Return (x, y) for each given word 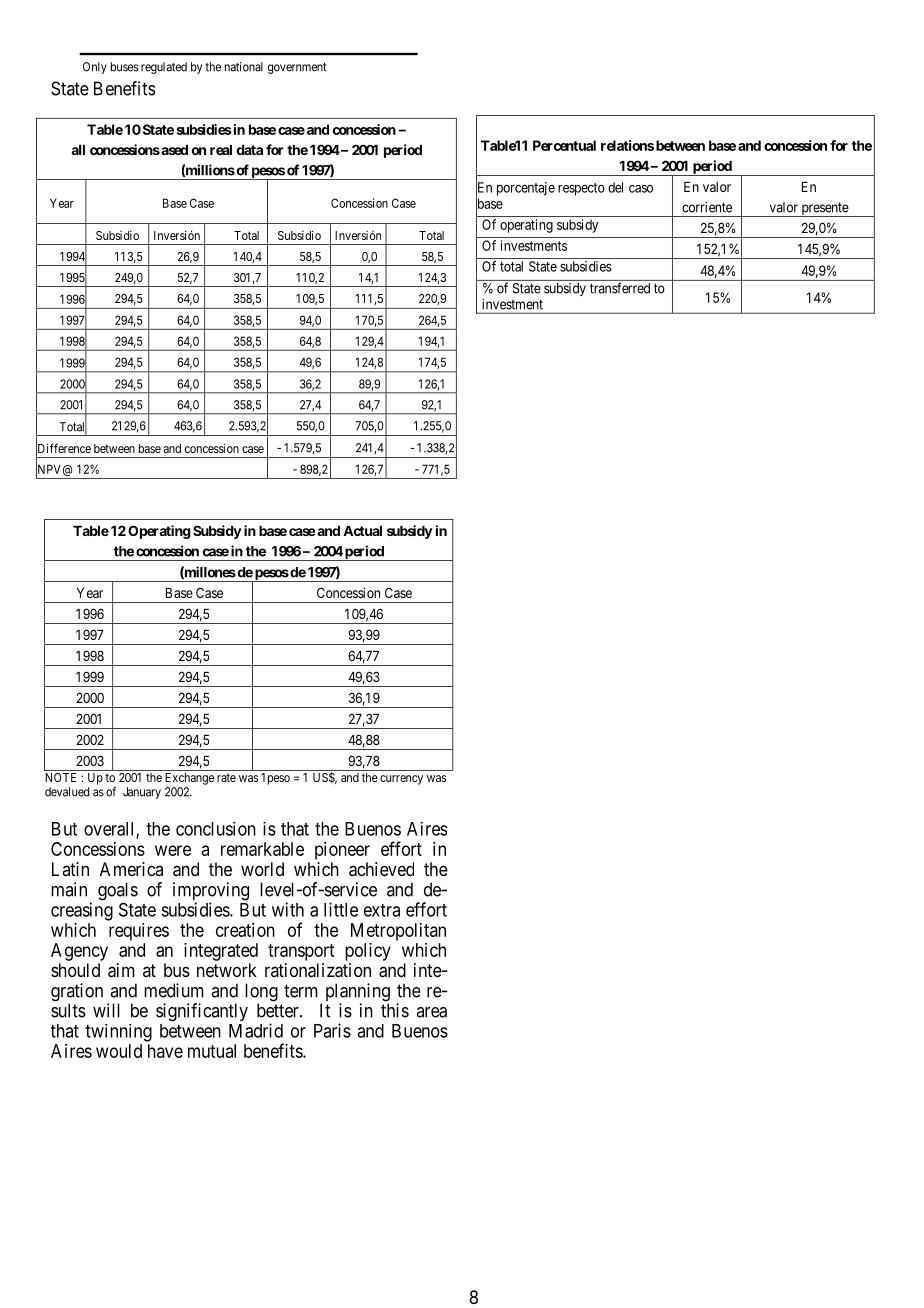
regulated (164, 68)
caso (641, 189)
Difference (63, 448)
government (297, 68)
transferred (620, 288)
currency (401, 780)
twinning (118, 1033)
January (142, 793)
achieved (381, 869)
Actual (362, 531)
